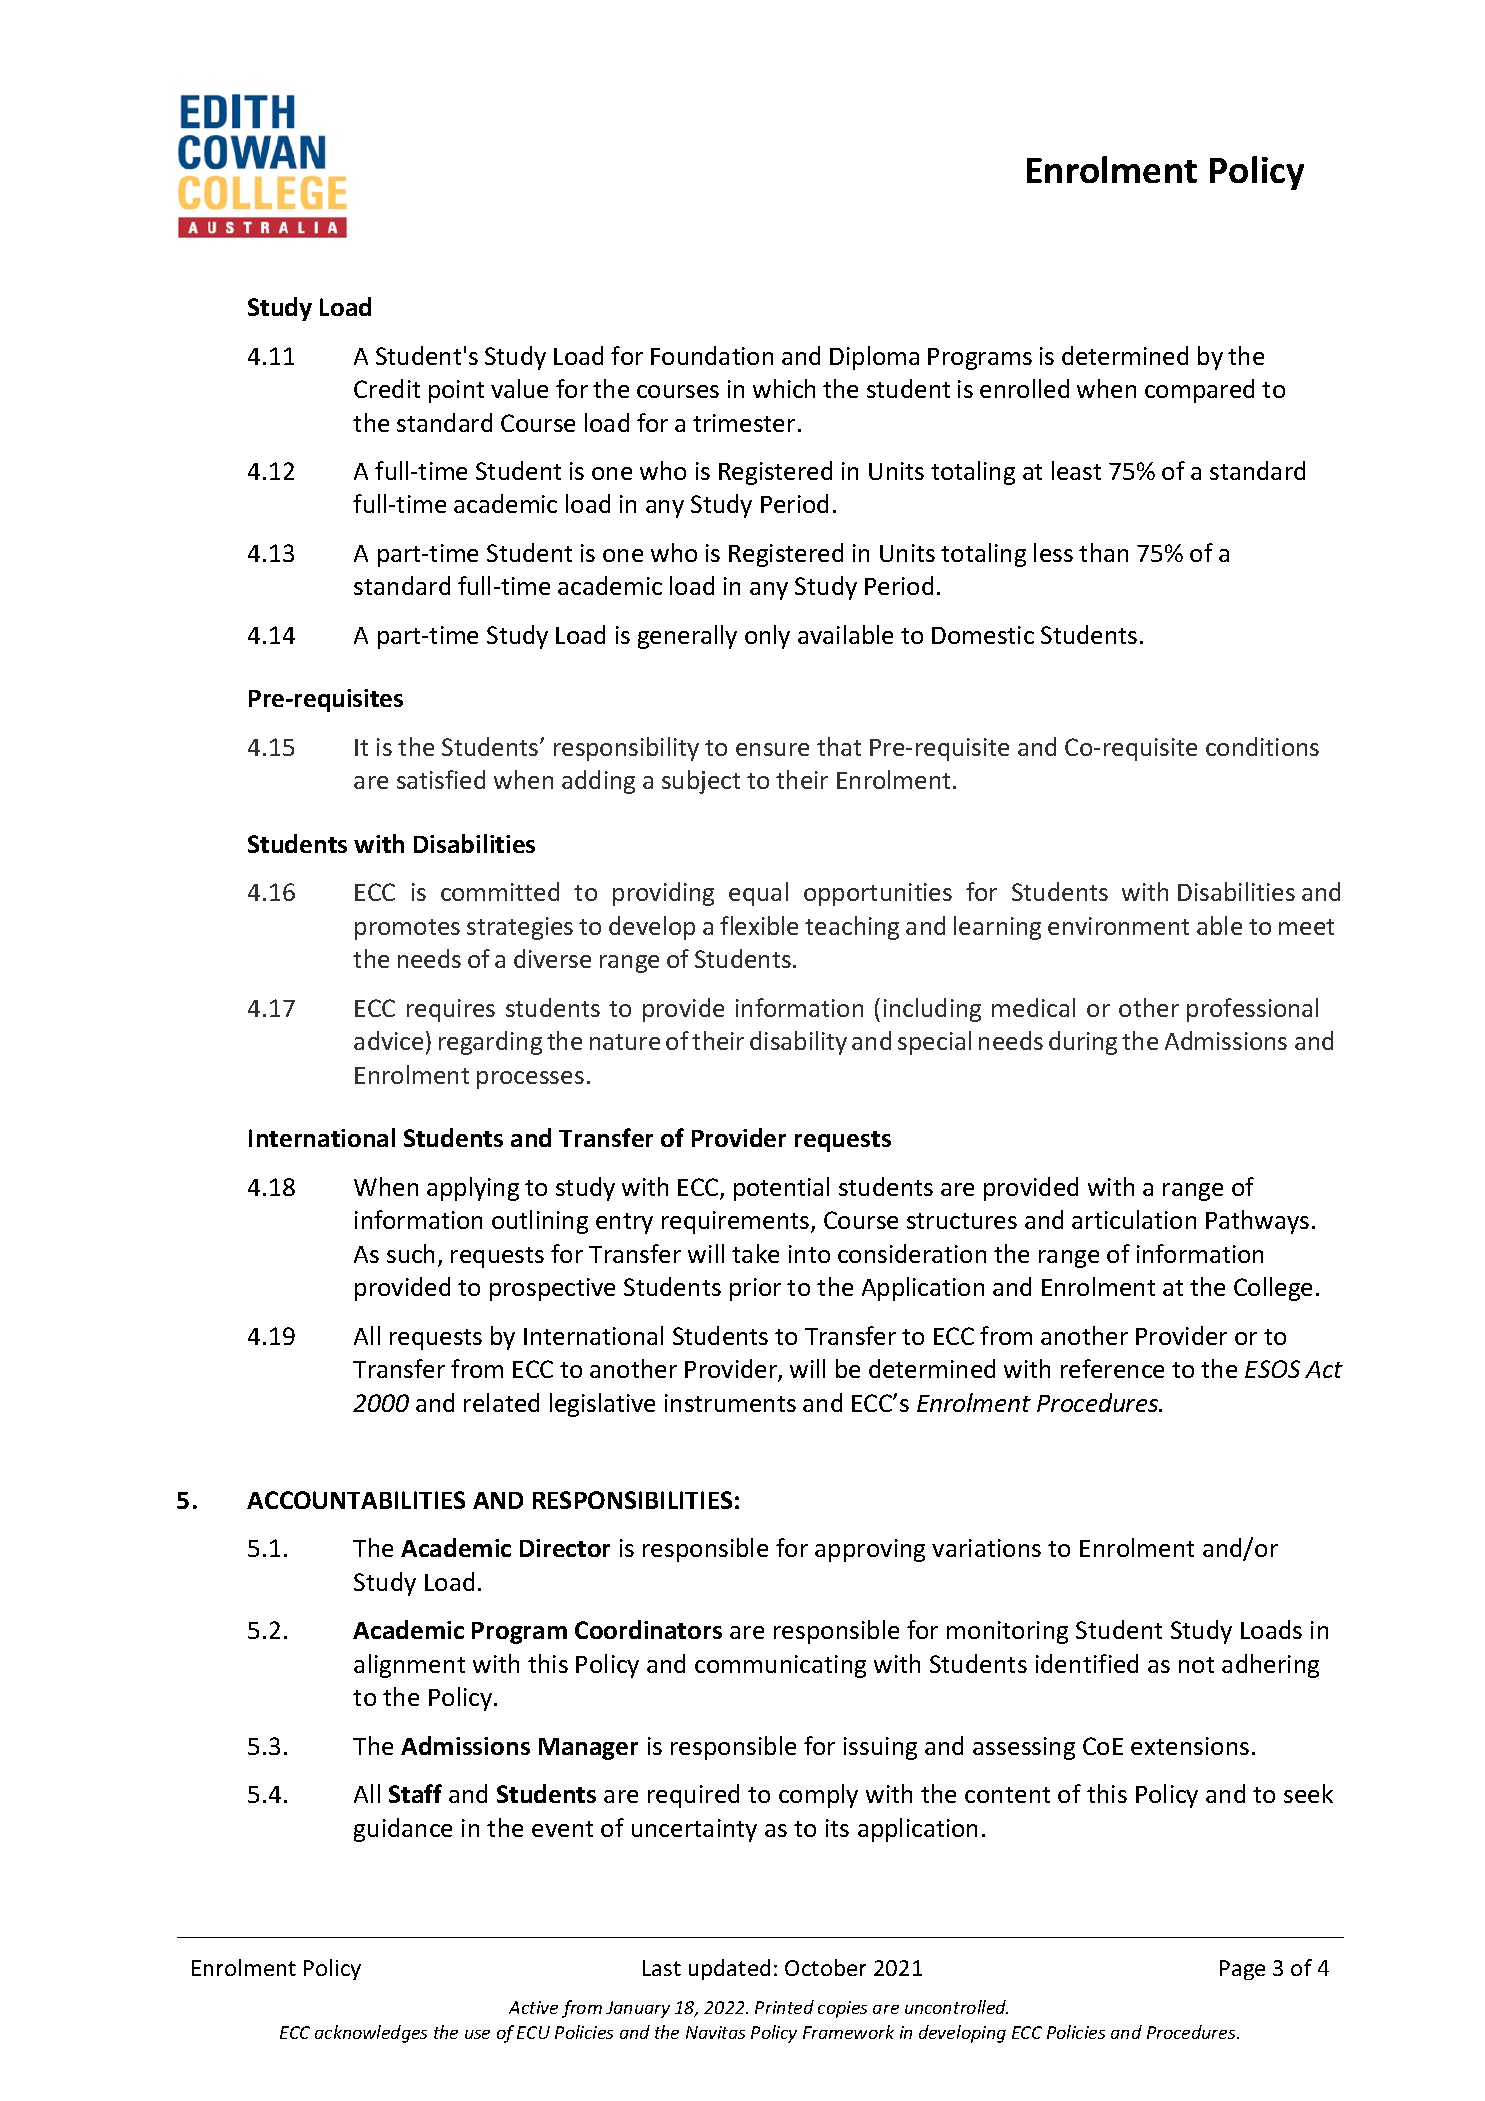 This screenshot has height=2101, width=1485. I want to click on compared, so click(1199, 391).
